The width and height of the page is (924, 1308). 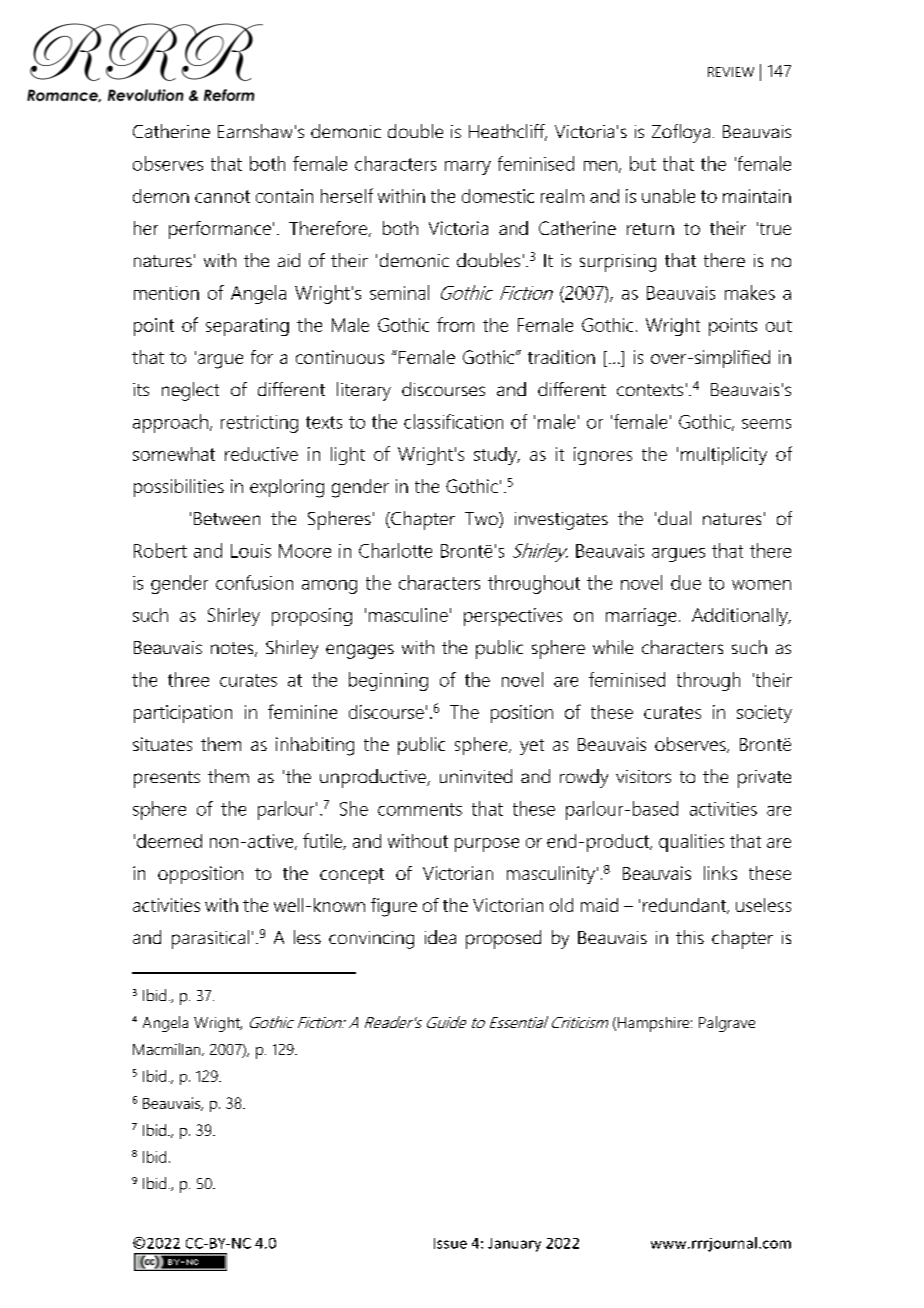 I want to click on deemed, so click(x=169, y=841).
